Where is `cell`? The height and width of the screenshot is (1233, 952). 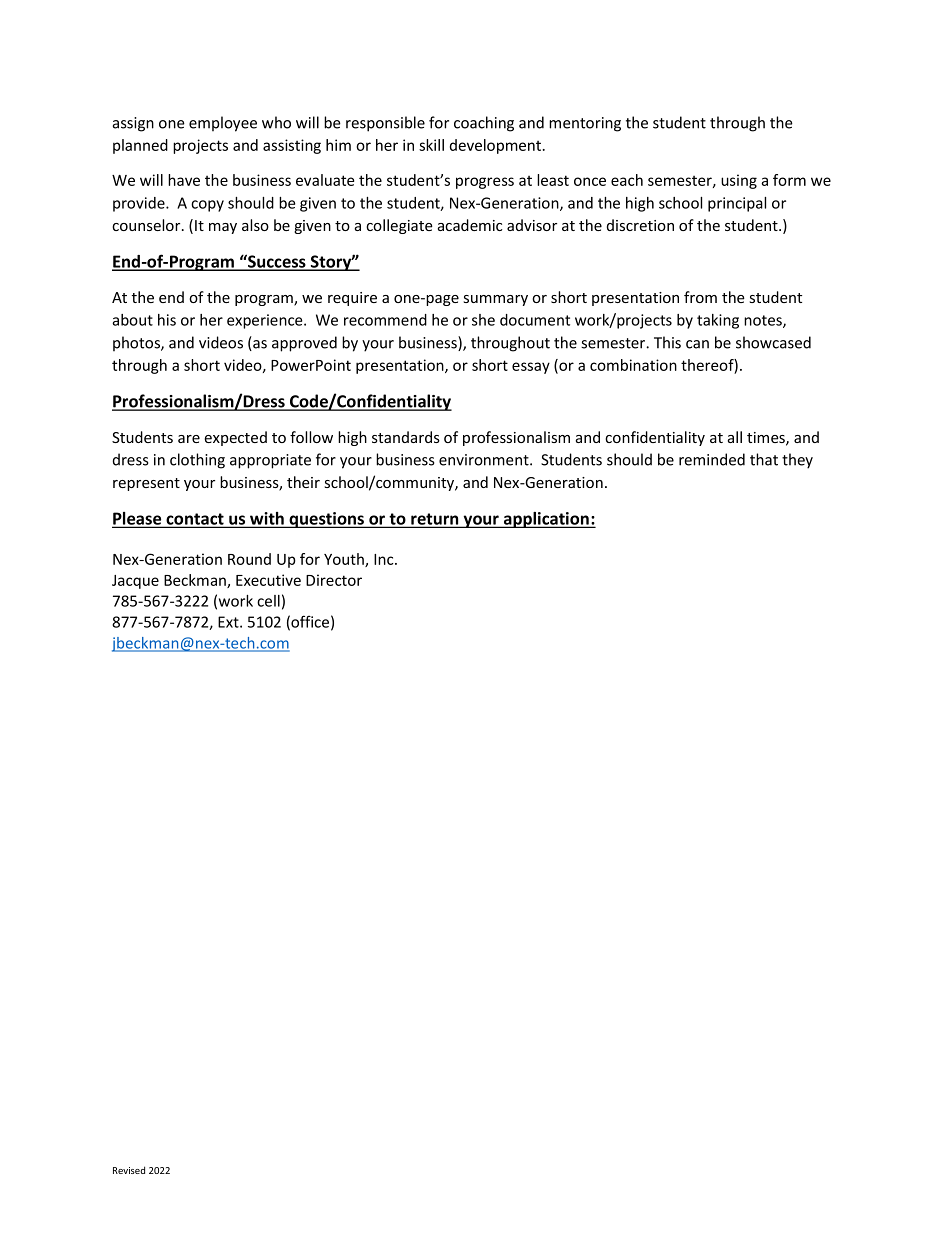 cell is located at coordinates (268, 601).
